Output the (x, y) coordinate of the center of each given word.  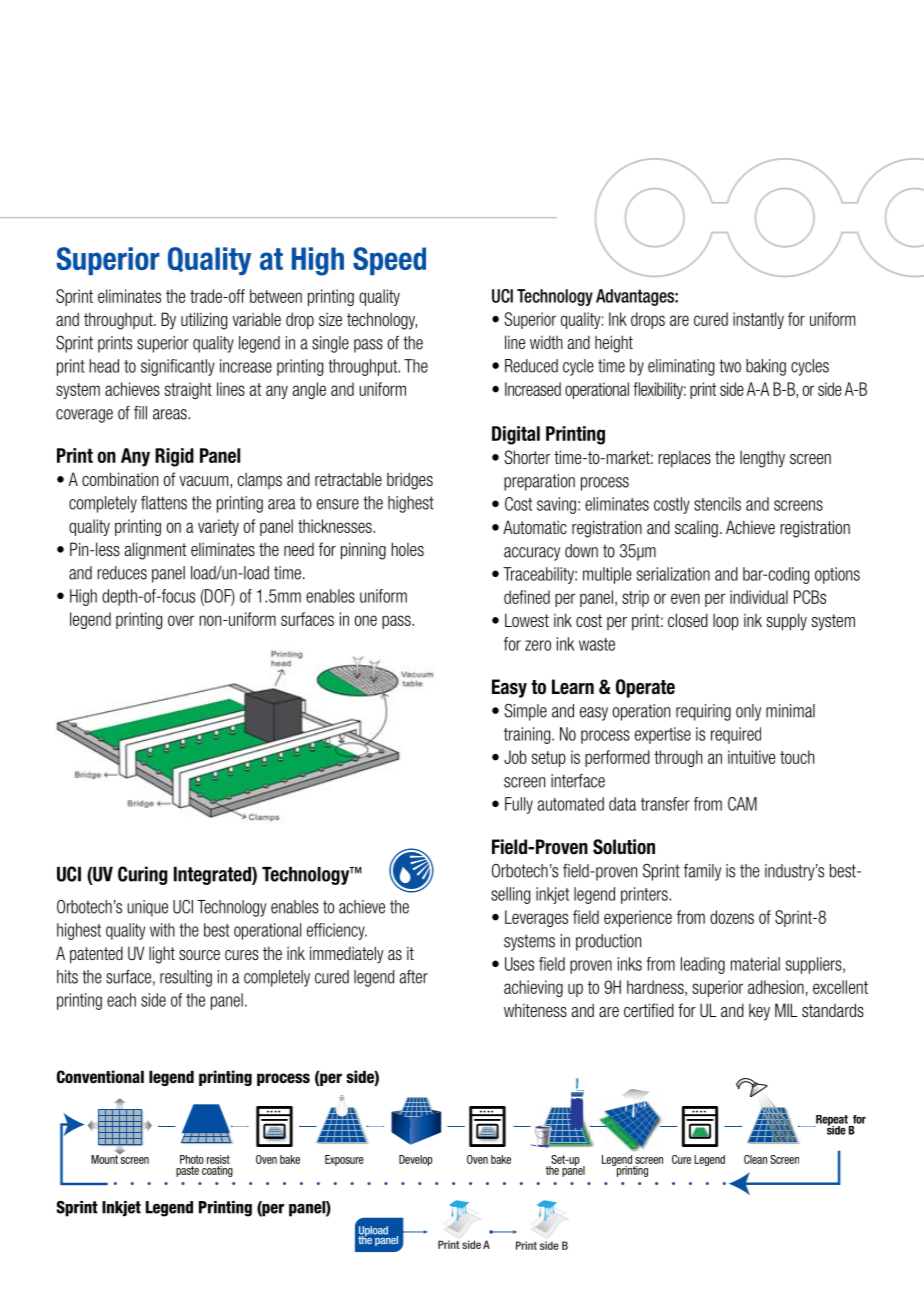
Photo (192, 1159)
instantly (758, 320)
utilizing (204, 321)
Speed (389, 261)
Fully (519, 805)
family (702, 872)
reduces (122, 573)
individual (759, 597)
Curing (143, 875)
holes (407, 549)
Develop (416, 1160)
